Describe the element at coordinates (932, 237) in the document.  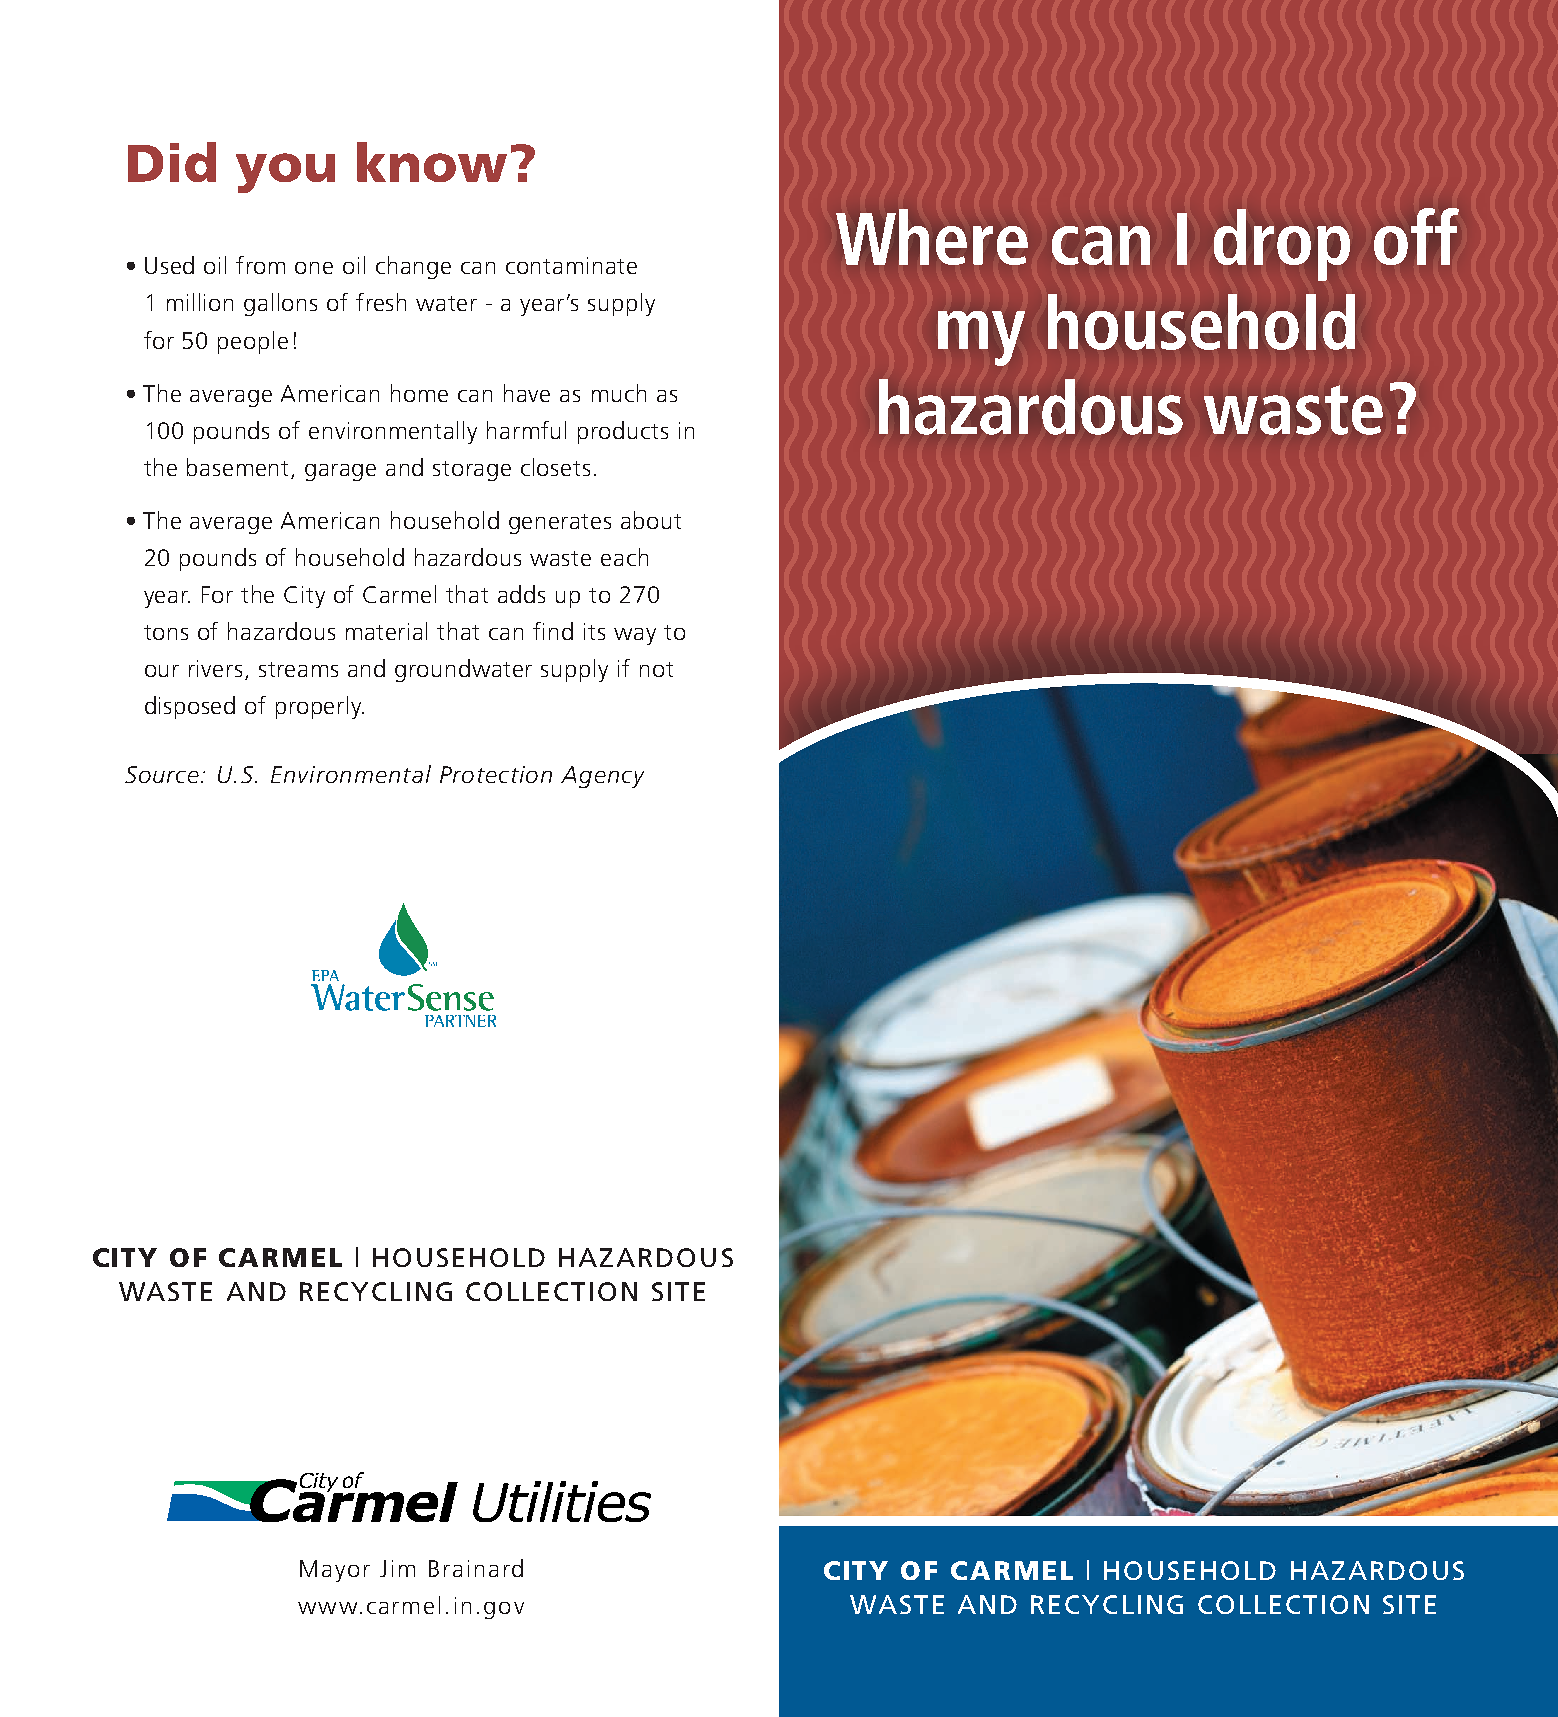
I see `Where` at that location.
